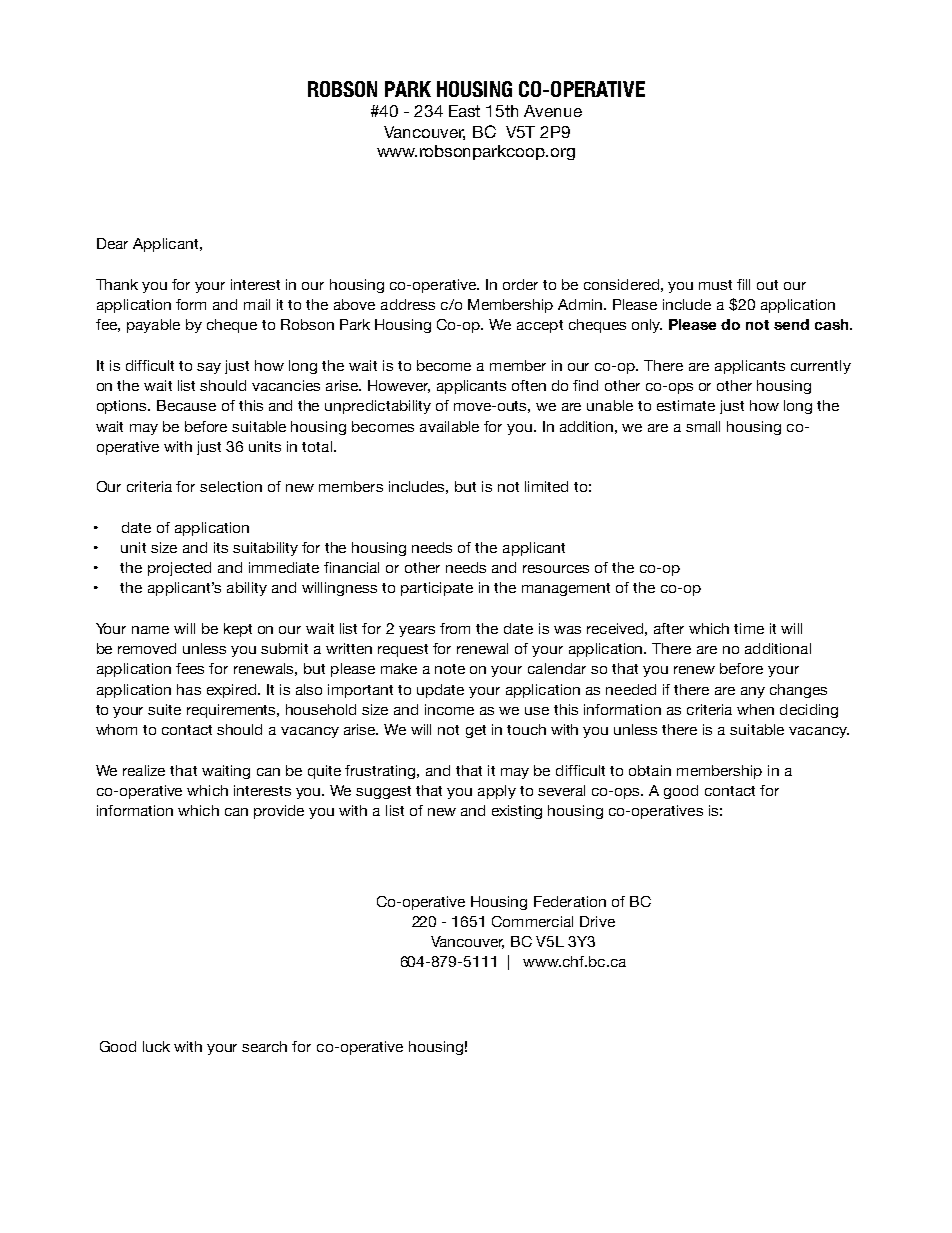 The width and height of the document is (952, 1233). What do you see at coordinates (112, 243) in the document?
I see `Dear` at bounding box center [112, 243].
